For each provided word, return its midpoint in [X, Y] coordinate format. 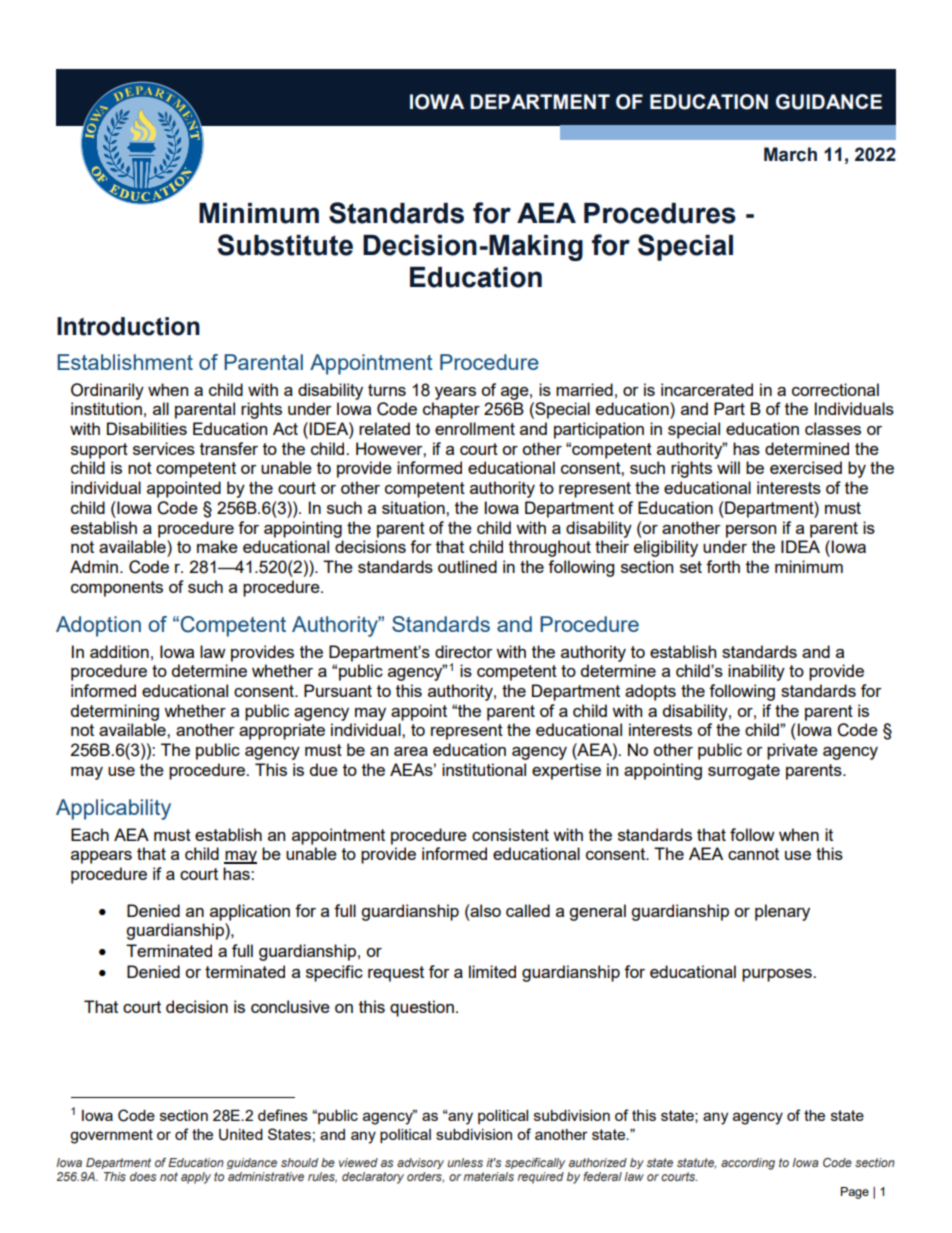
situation [414, 507]
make [217, 546]
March [790, 154]
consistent [510, 834]
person [751, 531]
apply [196, 1178]
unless [465, 1162]
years [455, 393]
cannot [753, 854]
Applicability [113, 809]
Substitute [285, 245]
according [748, 1164]
